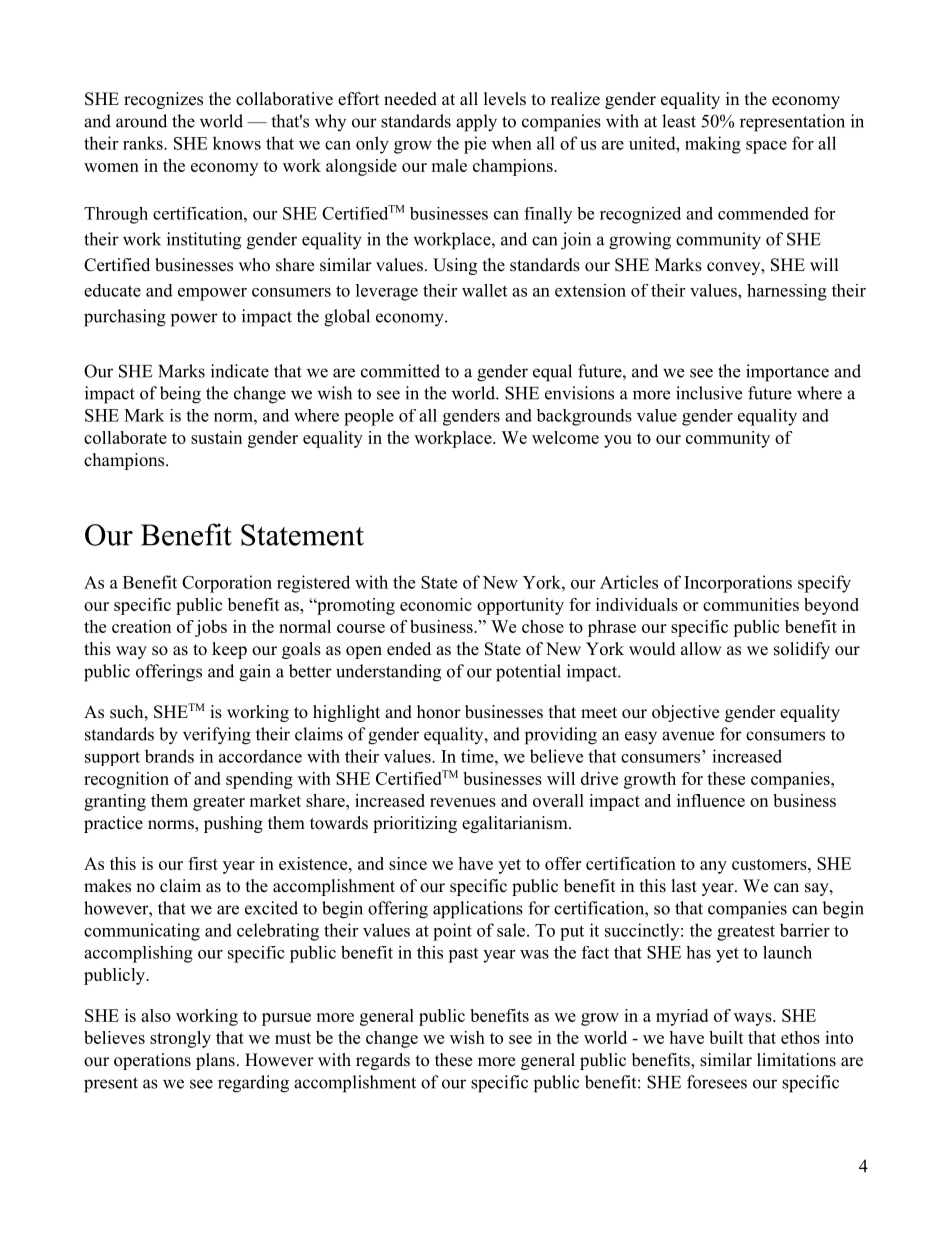  What do you see at coordinates (766, 147) in the image?
I see `space` at bounding box center [766, 147].
